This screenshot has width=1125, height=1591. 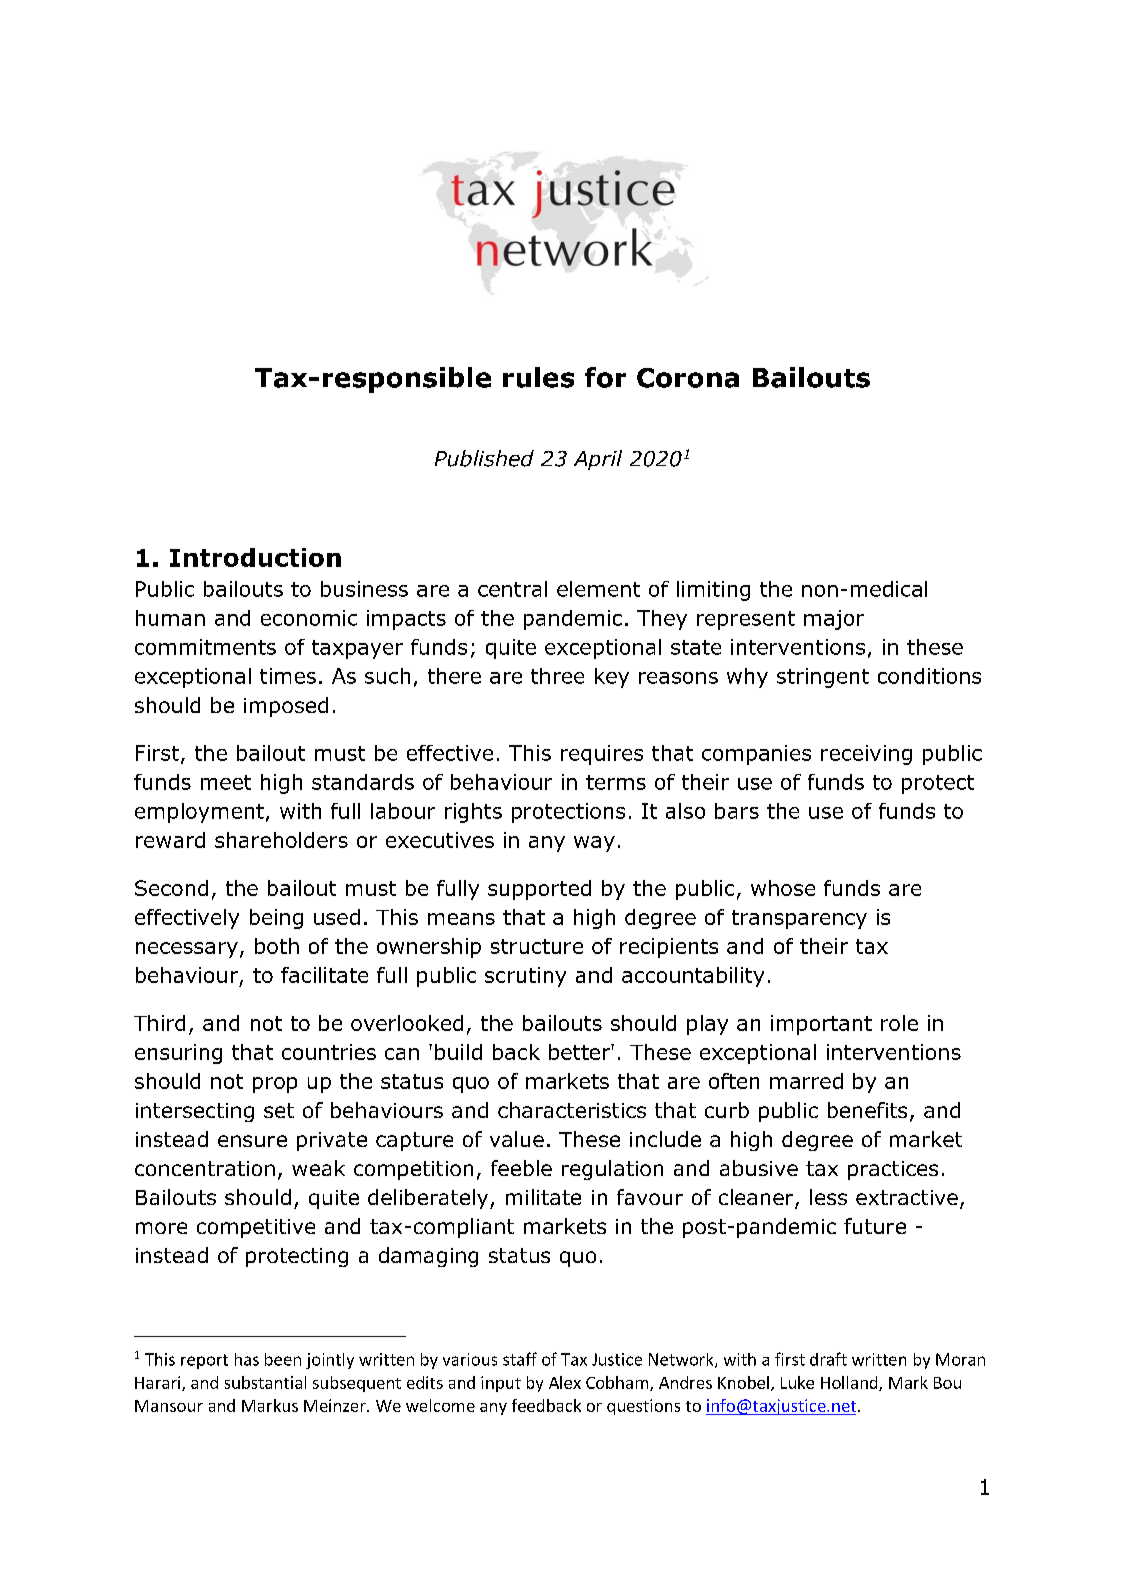 I want to click on rules, so click(x=538, y=377).
